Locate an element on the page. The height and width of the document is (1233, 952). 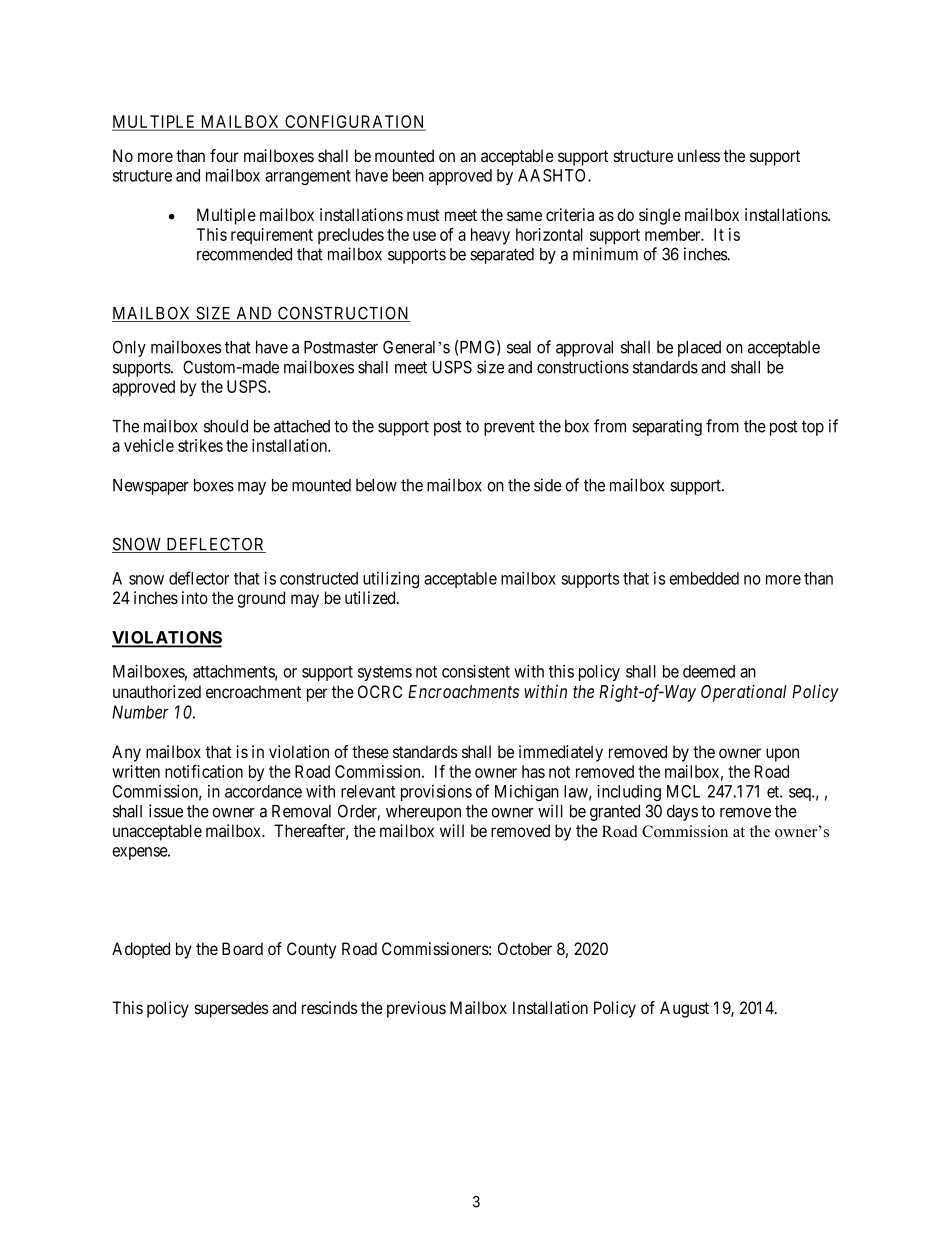
four is located at coordinates (224, 155).
